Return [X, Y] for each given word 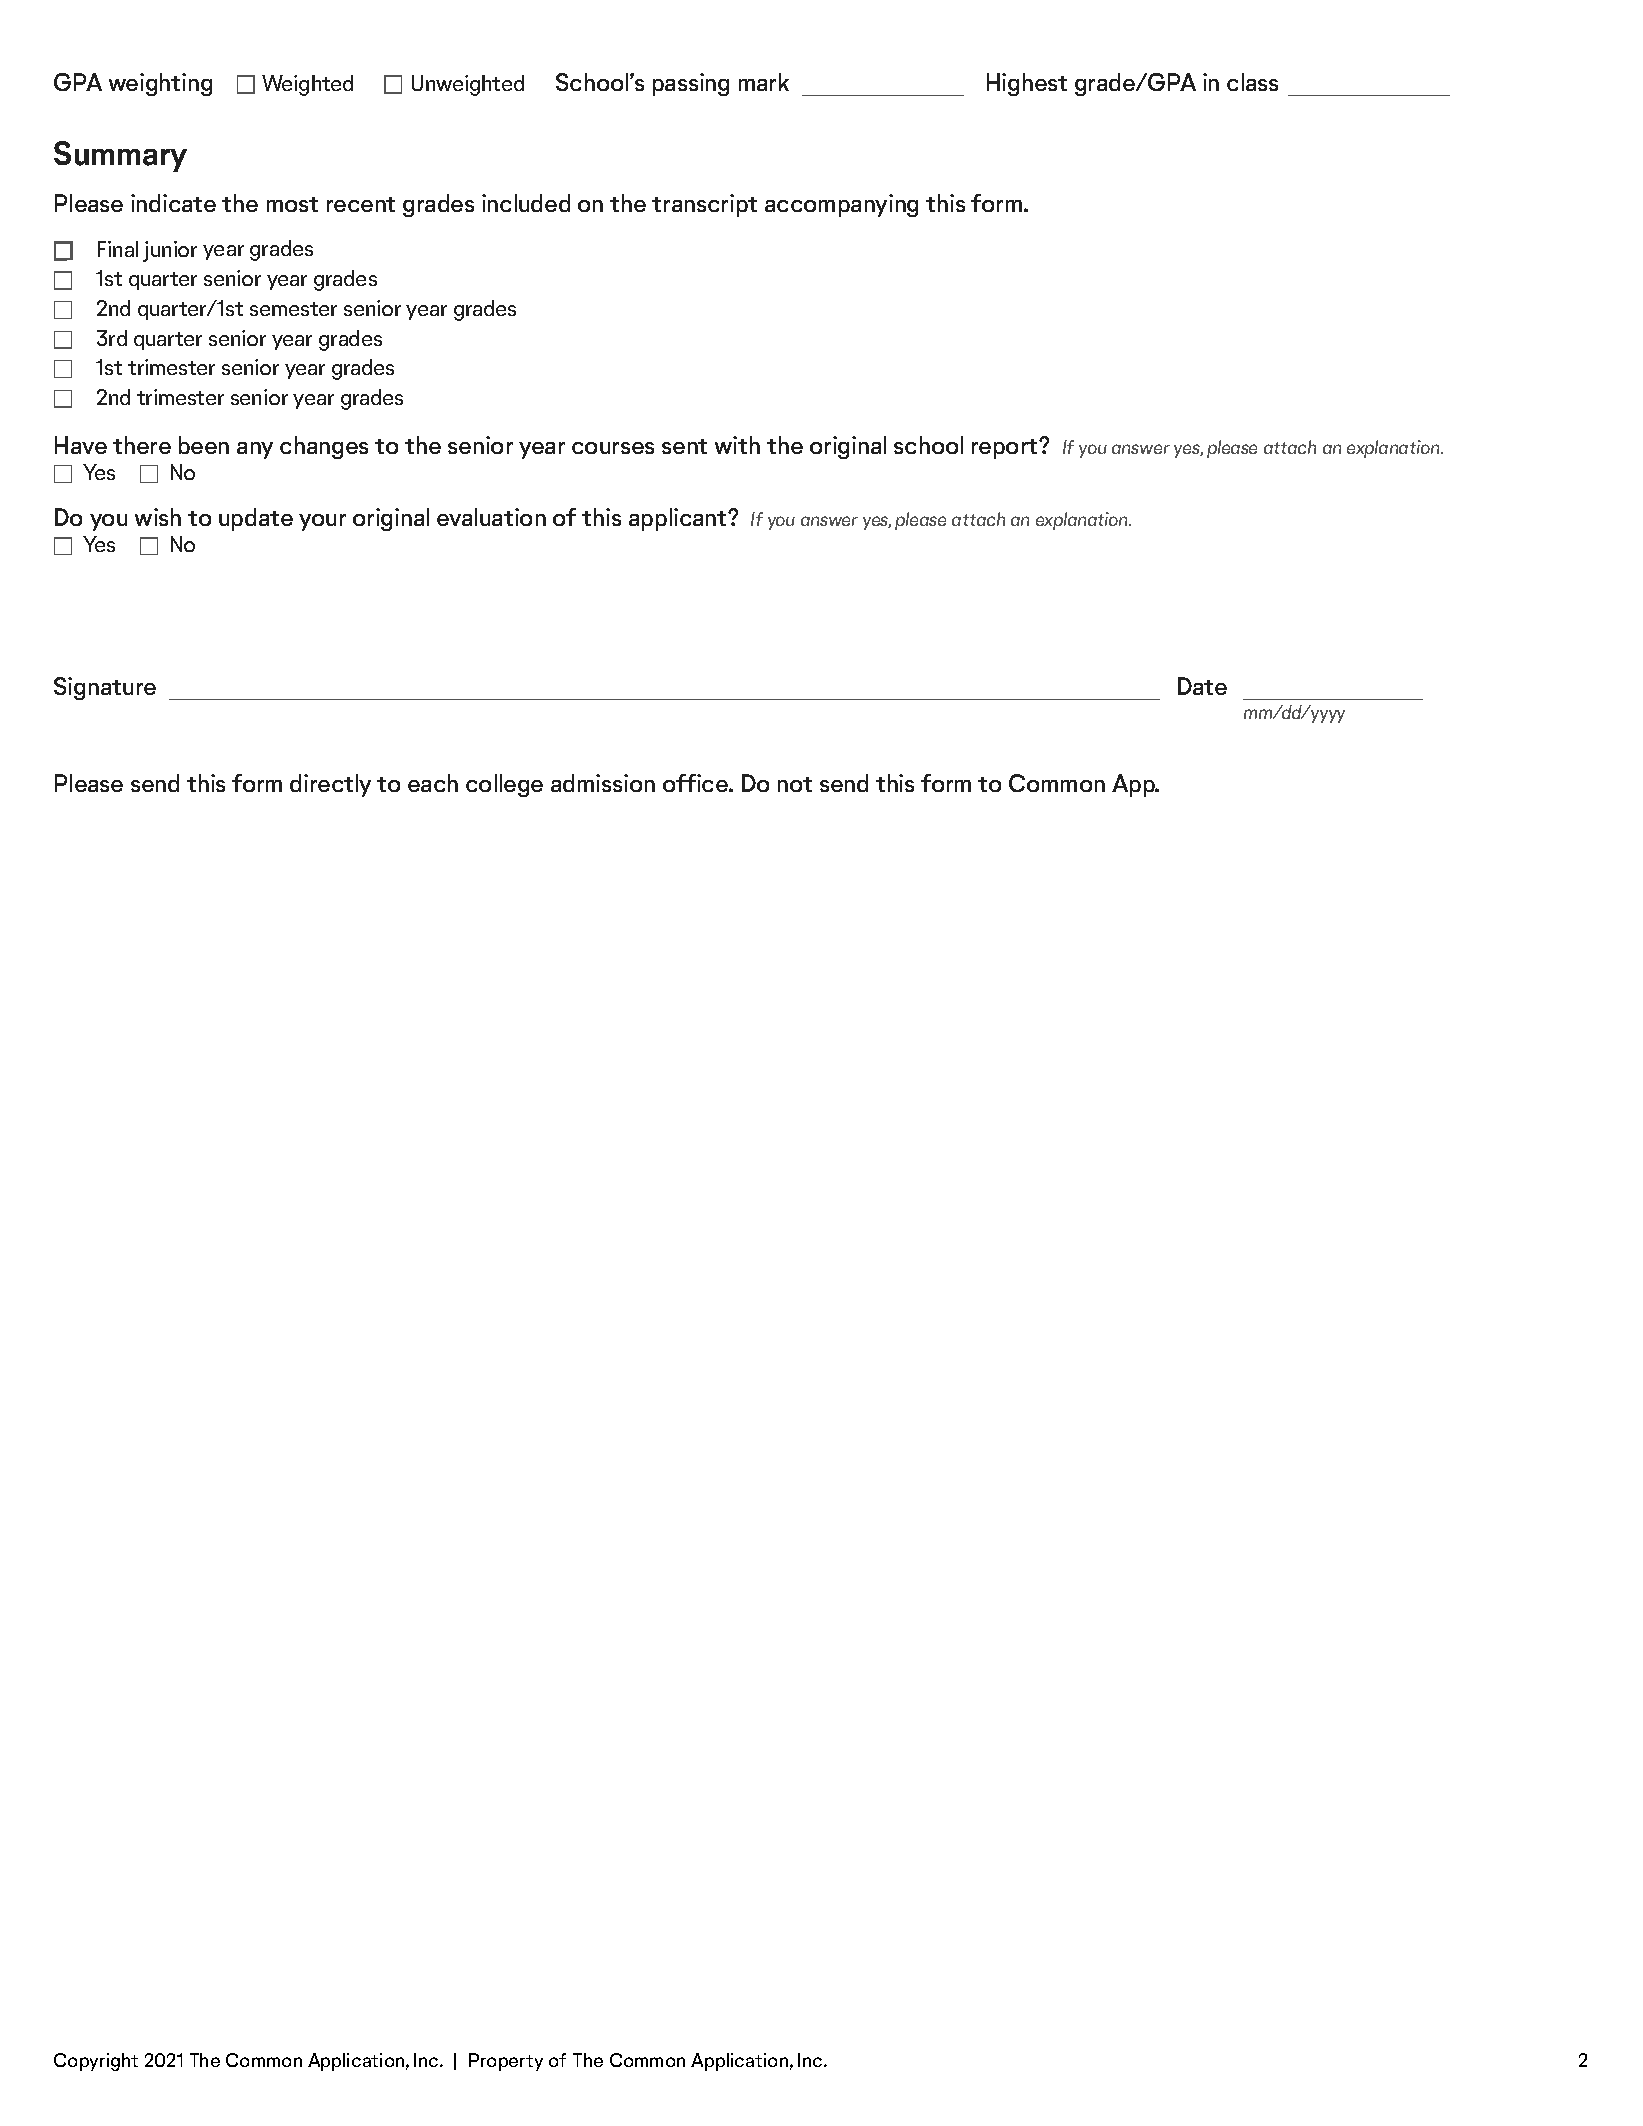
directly [330, 785]
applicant [679, 519]
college [504, 785]
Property [506, 2062]
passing [691, 84]
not [795, 784]
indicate [173, 203]
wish [158, 517]
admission [603, 783]
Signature [105, 688]
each [433, 783]
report [1006, 449]
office [696, 783]
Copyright [96, 2062]
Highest [1027, 84]
